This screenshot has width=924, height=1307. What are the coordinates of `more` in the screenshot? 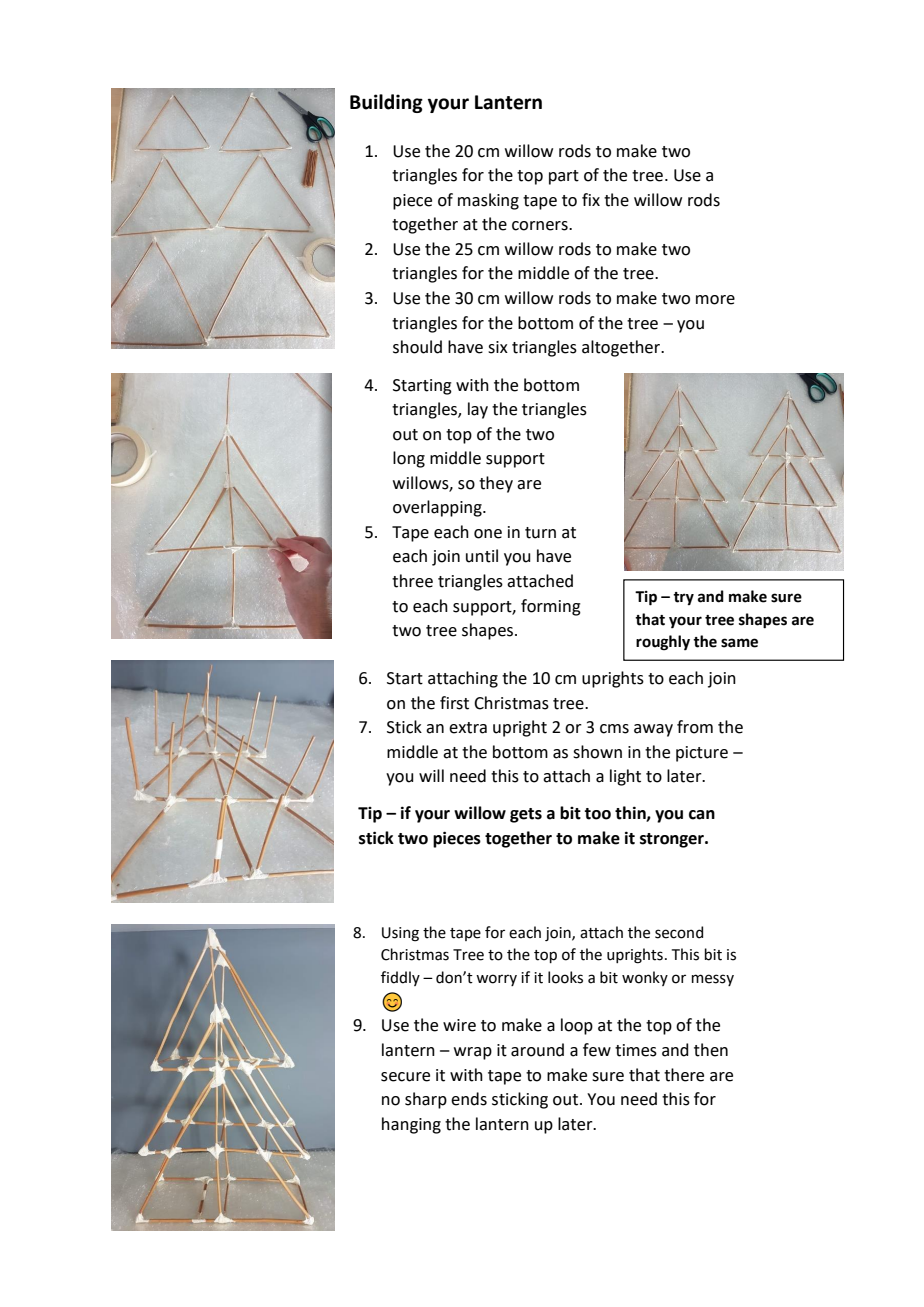 It's located at (715, 300).
